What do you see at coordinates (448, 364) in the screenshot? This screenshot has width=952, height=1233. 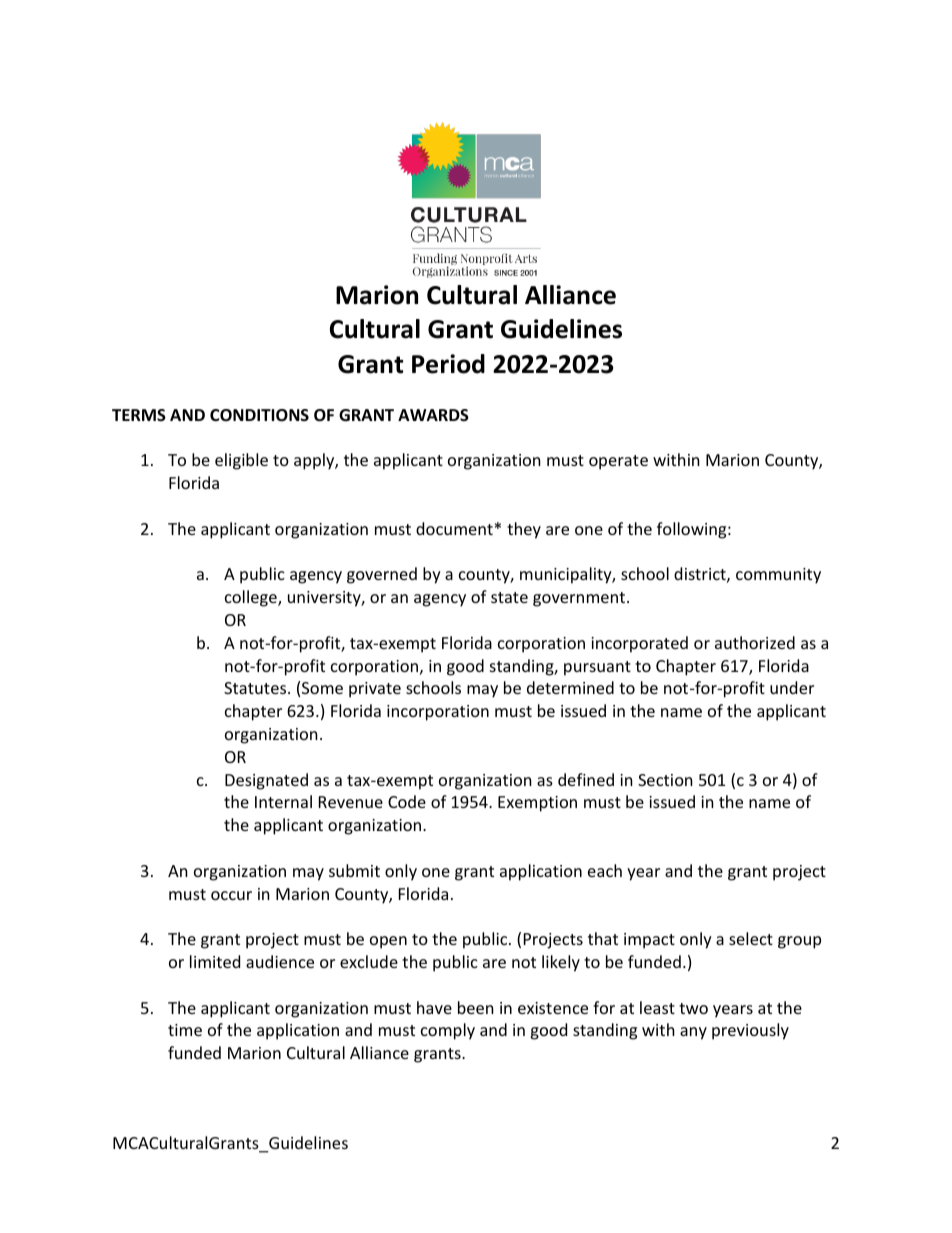 I see `Period` at bounding box center [448, 364].
